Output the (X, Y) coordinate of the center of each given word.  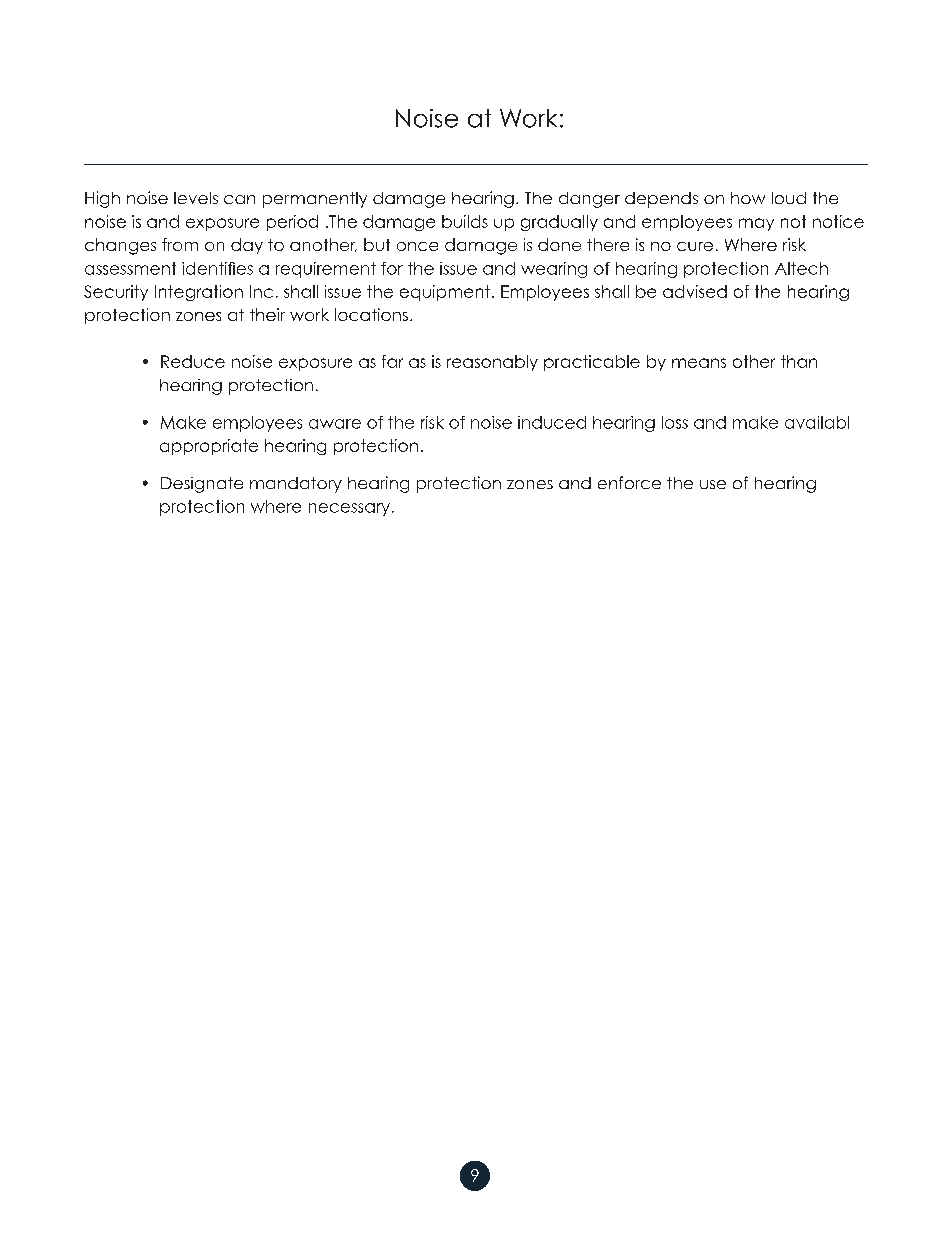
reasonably (492, 363)
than (799, 361)
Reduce (193, 361)
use (713, 484)
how (748, 198)
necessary (351, 509)
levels (196, 198)
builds (465, 221)
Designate (202, 485)
